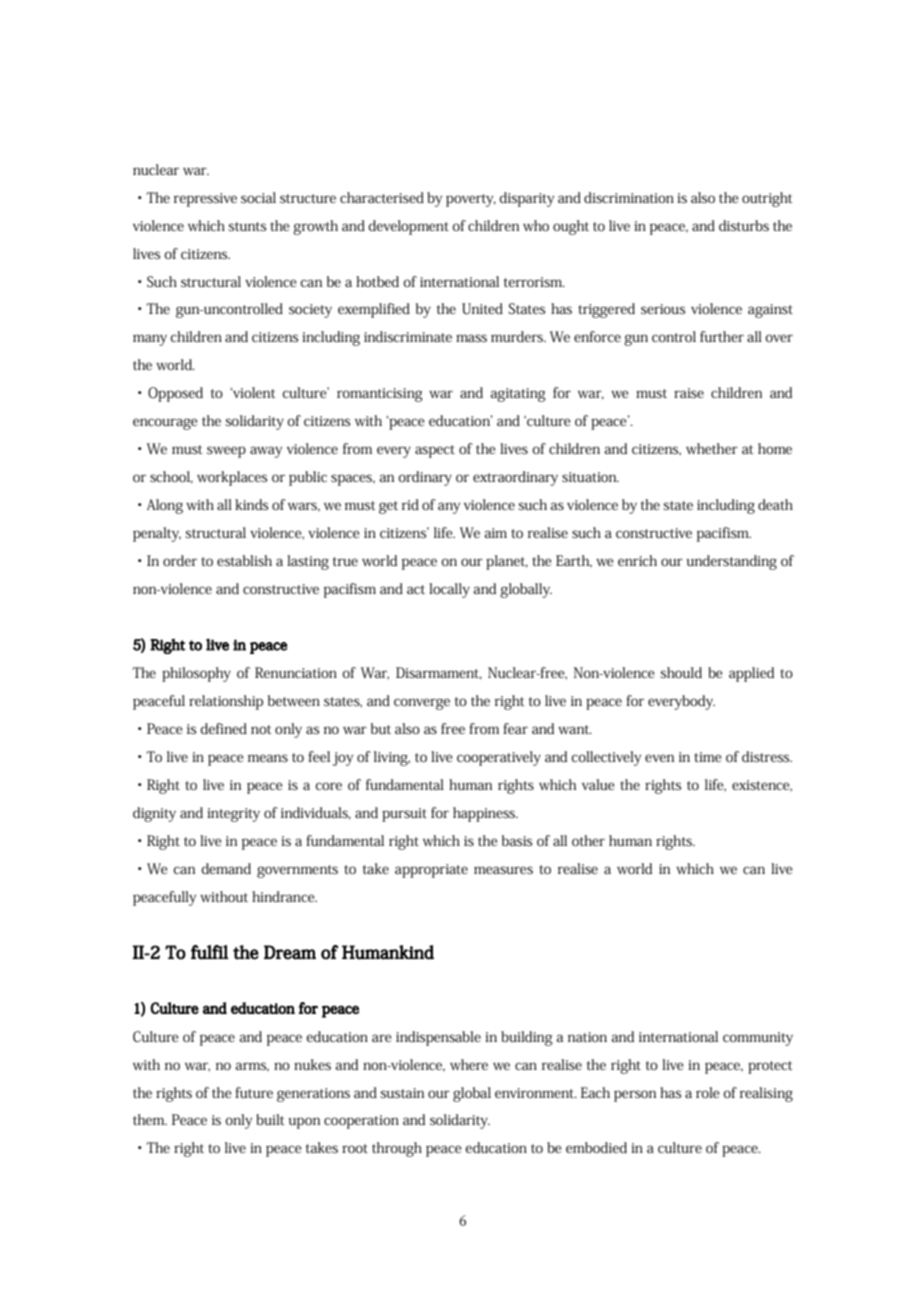 This screenshot has width=924, height=1308. I want to click on kinds, so click(251, 504).
